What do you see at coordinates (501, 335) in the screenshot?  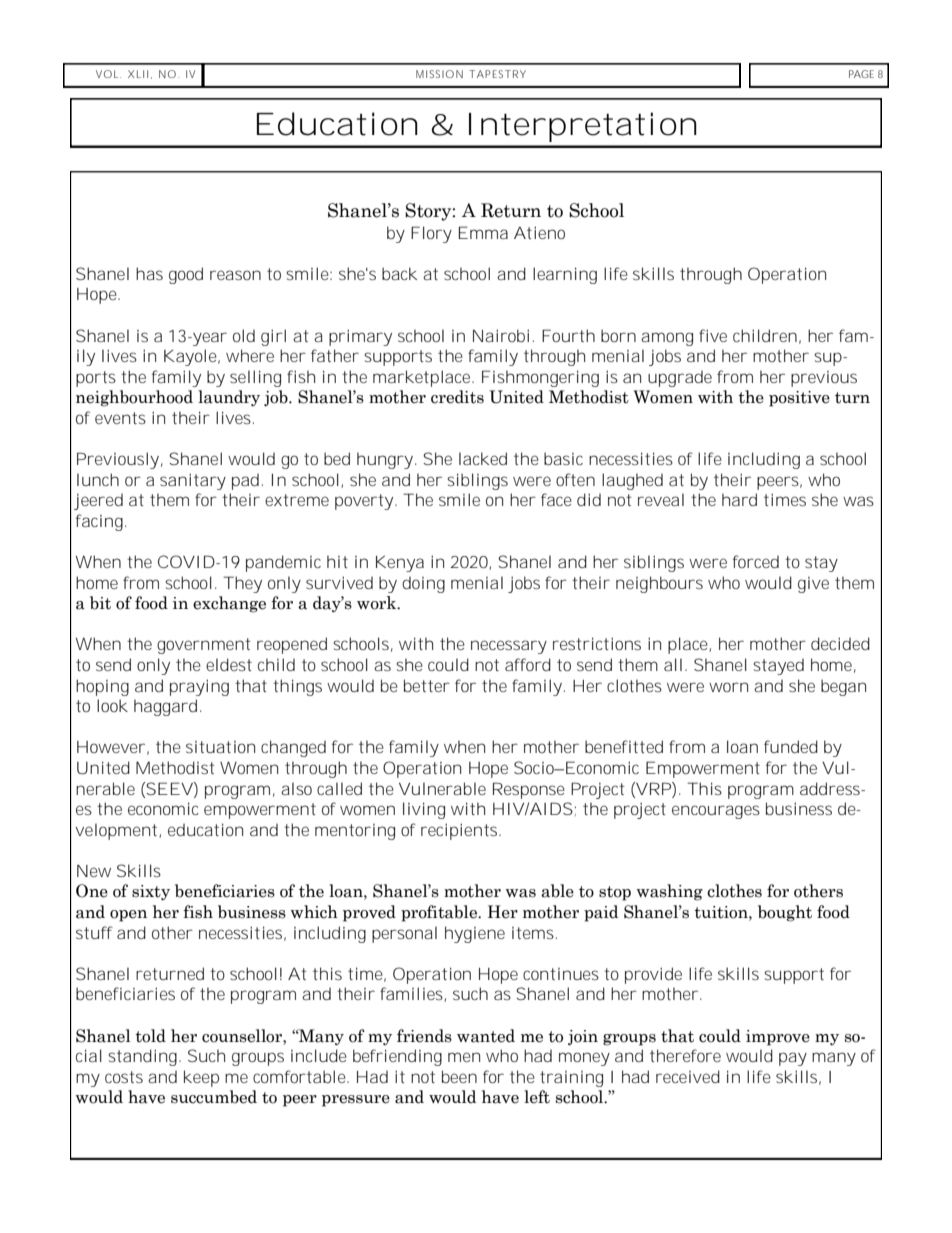 I see `Nairobi` at bounding box center [501, 335].
